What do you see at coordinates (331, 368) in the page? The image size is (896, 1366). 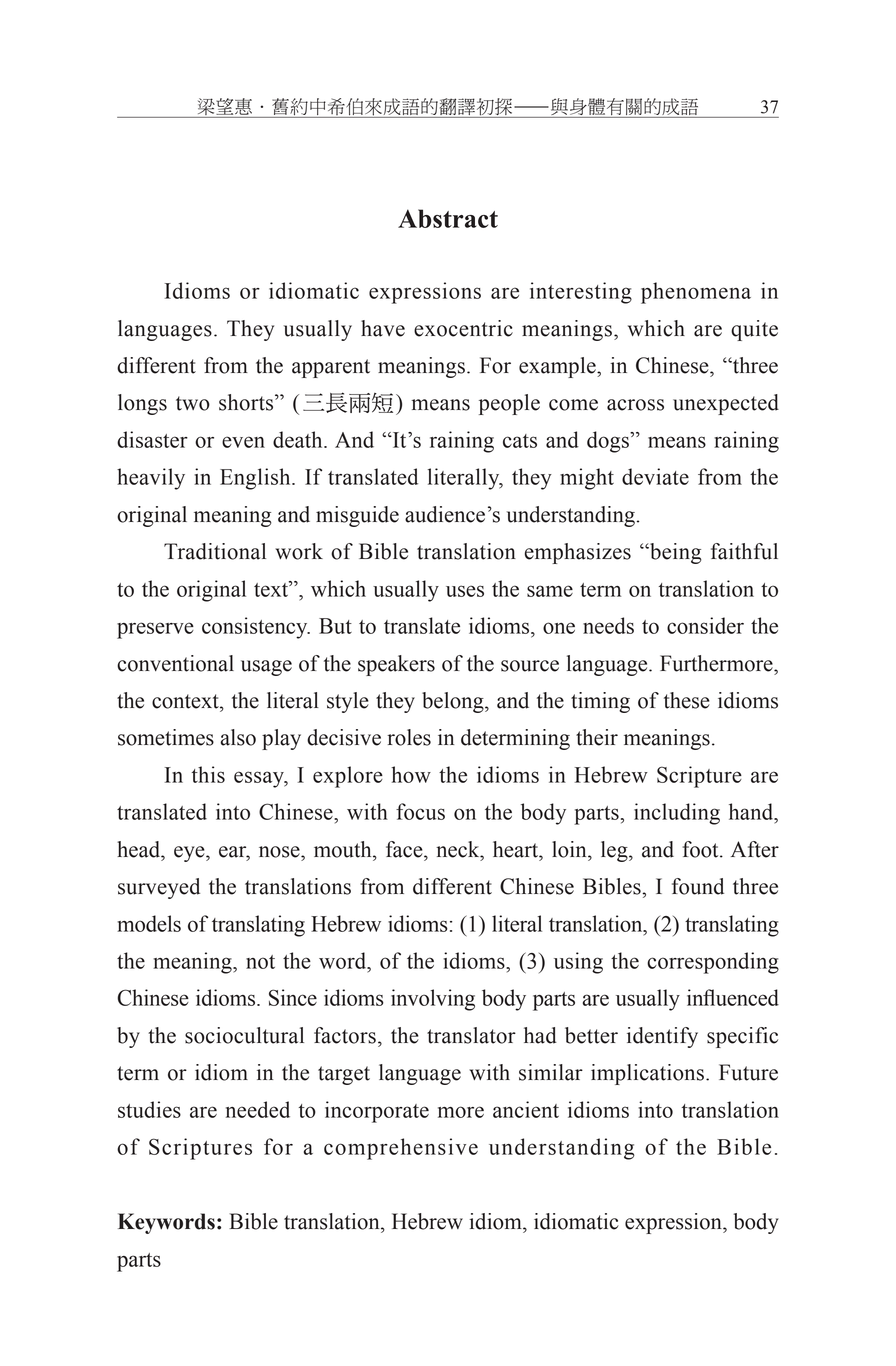 I see `apparent` at bounding box center [331, 368].
